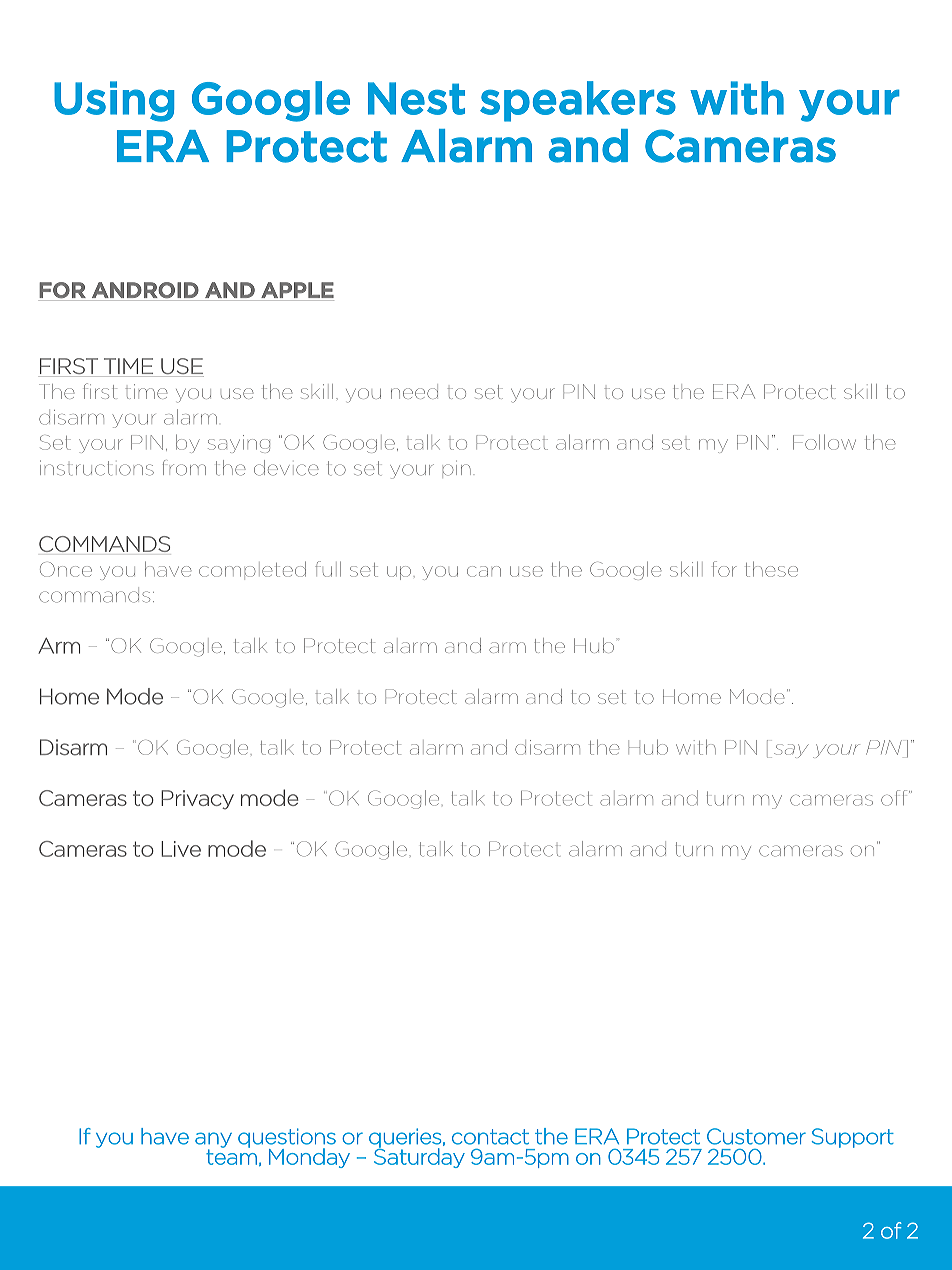 The image size is (952, 1270). What do you see at coordinates (824, 442) in the screenshot?
I see `Follow` at bounding box center [824, 442].
